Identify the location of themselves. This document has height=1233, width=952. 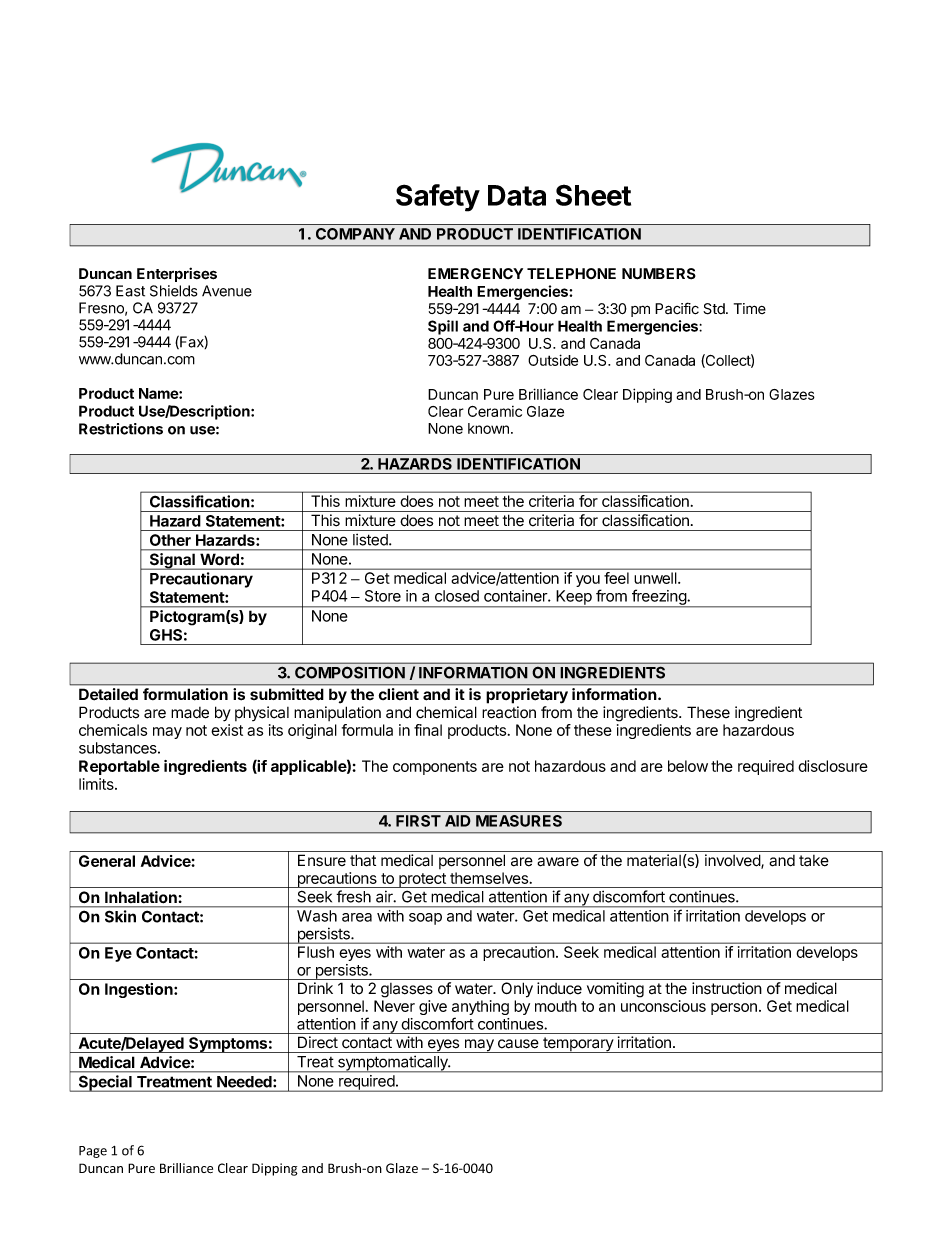
(490, 878).
